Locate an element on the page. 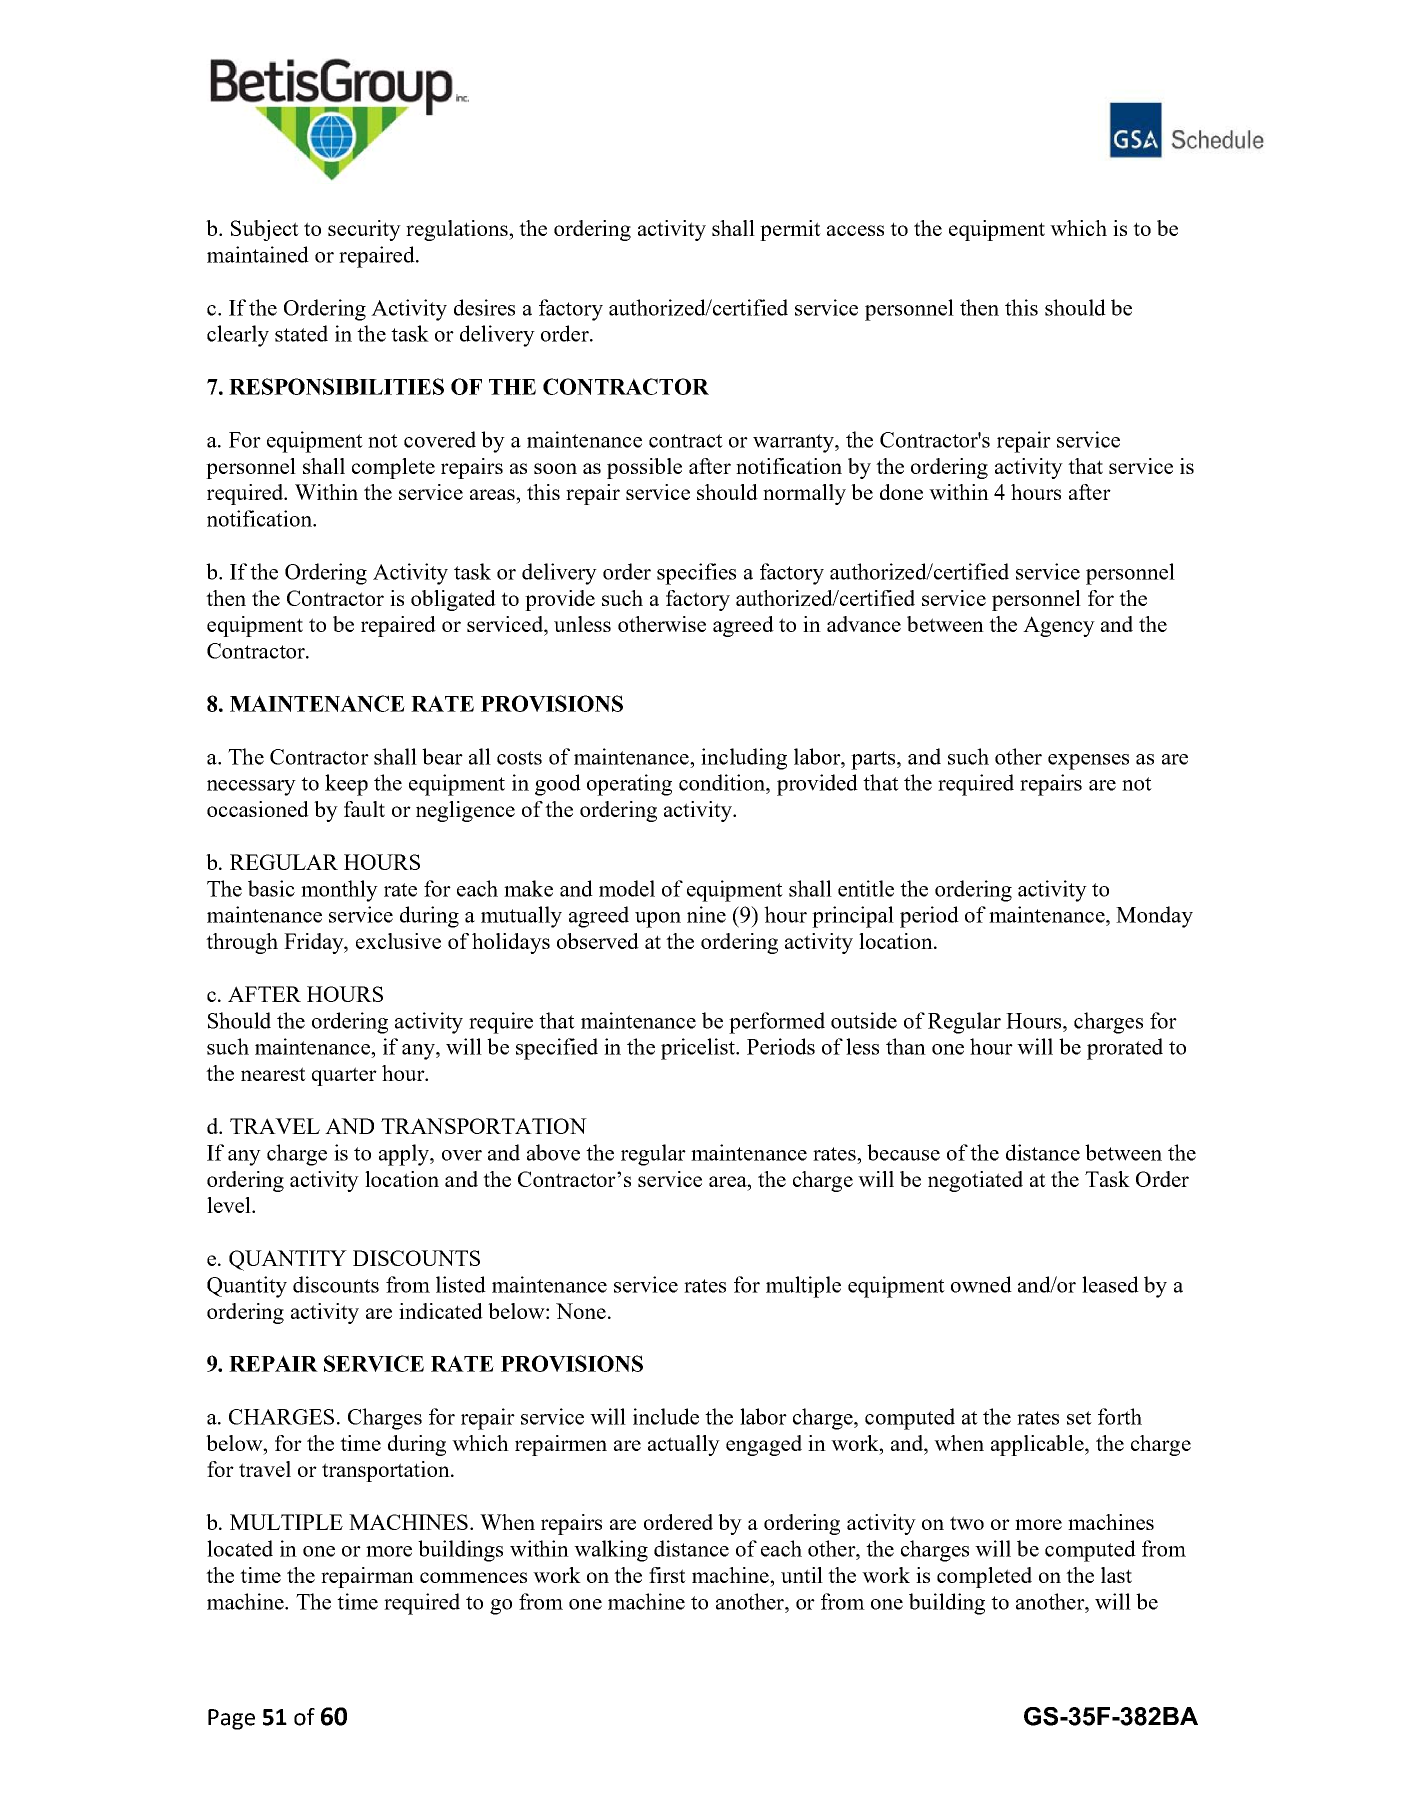 This image has height=1819, width=1405. expenses is located at coordinates (1088, 762).
